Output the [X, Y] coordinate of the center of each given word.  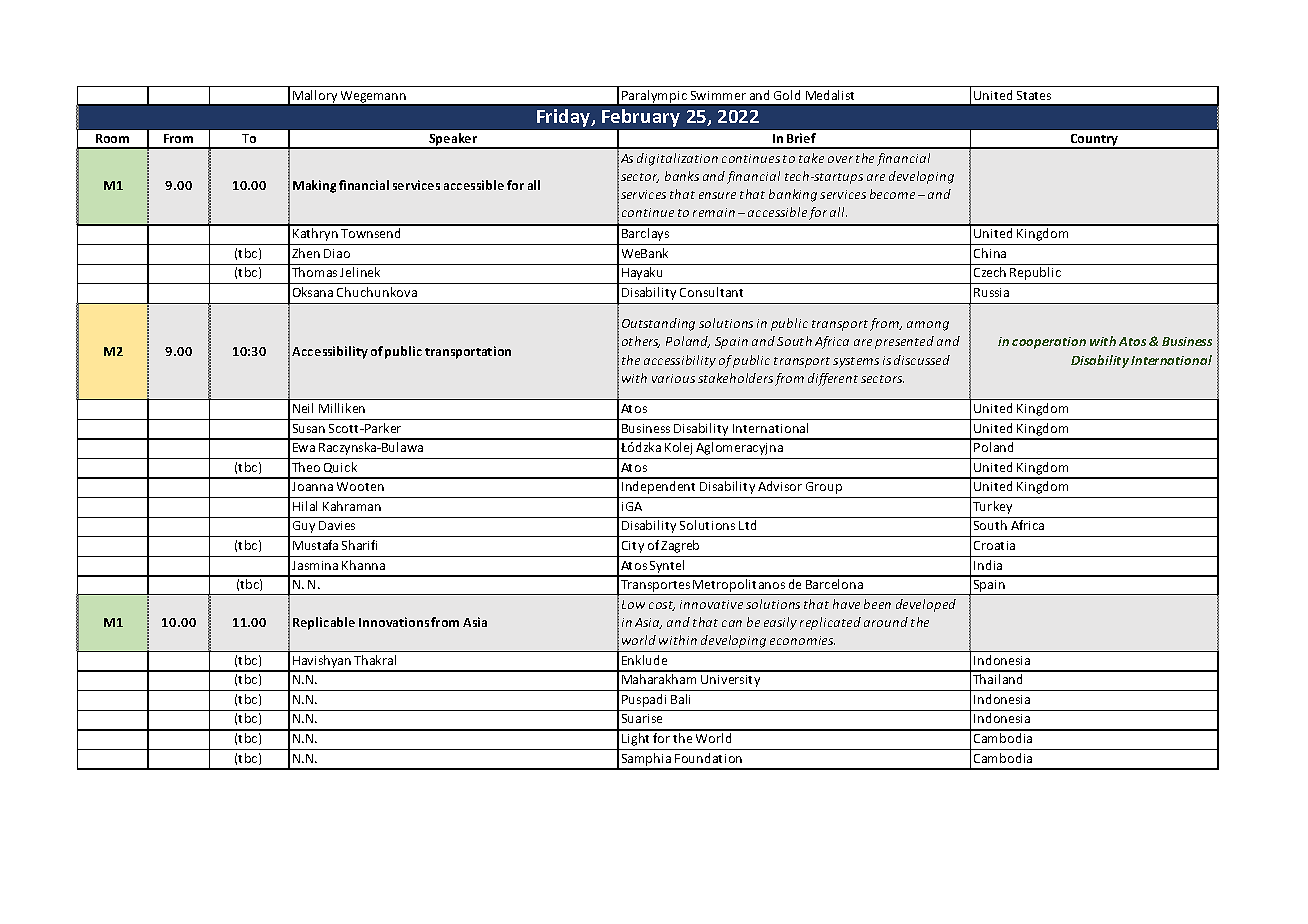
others [641, 342]
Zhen [306, 253]
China [990, 253]
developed [926, 605]
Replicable [324, 623]
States [1034, 95]
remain [714, 212]
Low [633, 604]
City [633, 547]
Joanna [312, 486]
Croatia [994, 545]
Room [112, 138]
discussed [922, 360]
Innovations [394, 622]
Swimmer [718, 95]
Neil [303, 408]
